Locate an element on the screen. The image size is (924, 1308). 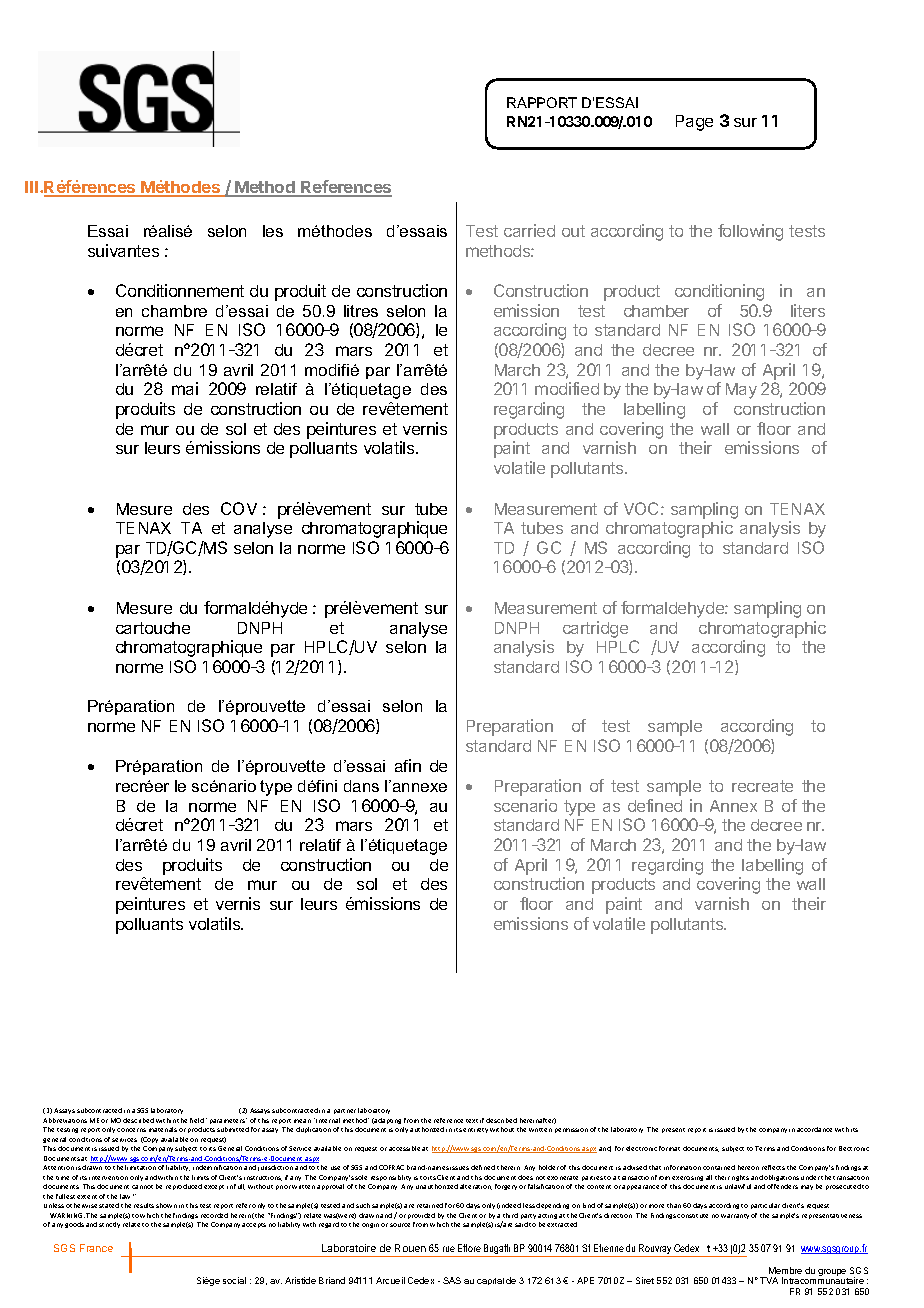
accordance is located at coordinates (814, 1129).
